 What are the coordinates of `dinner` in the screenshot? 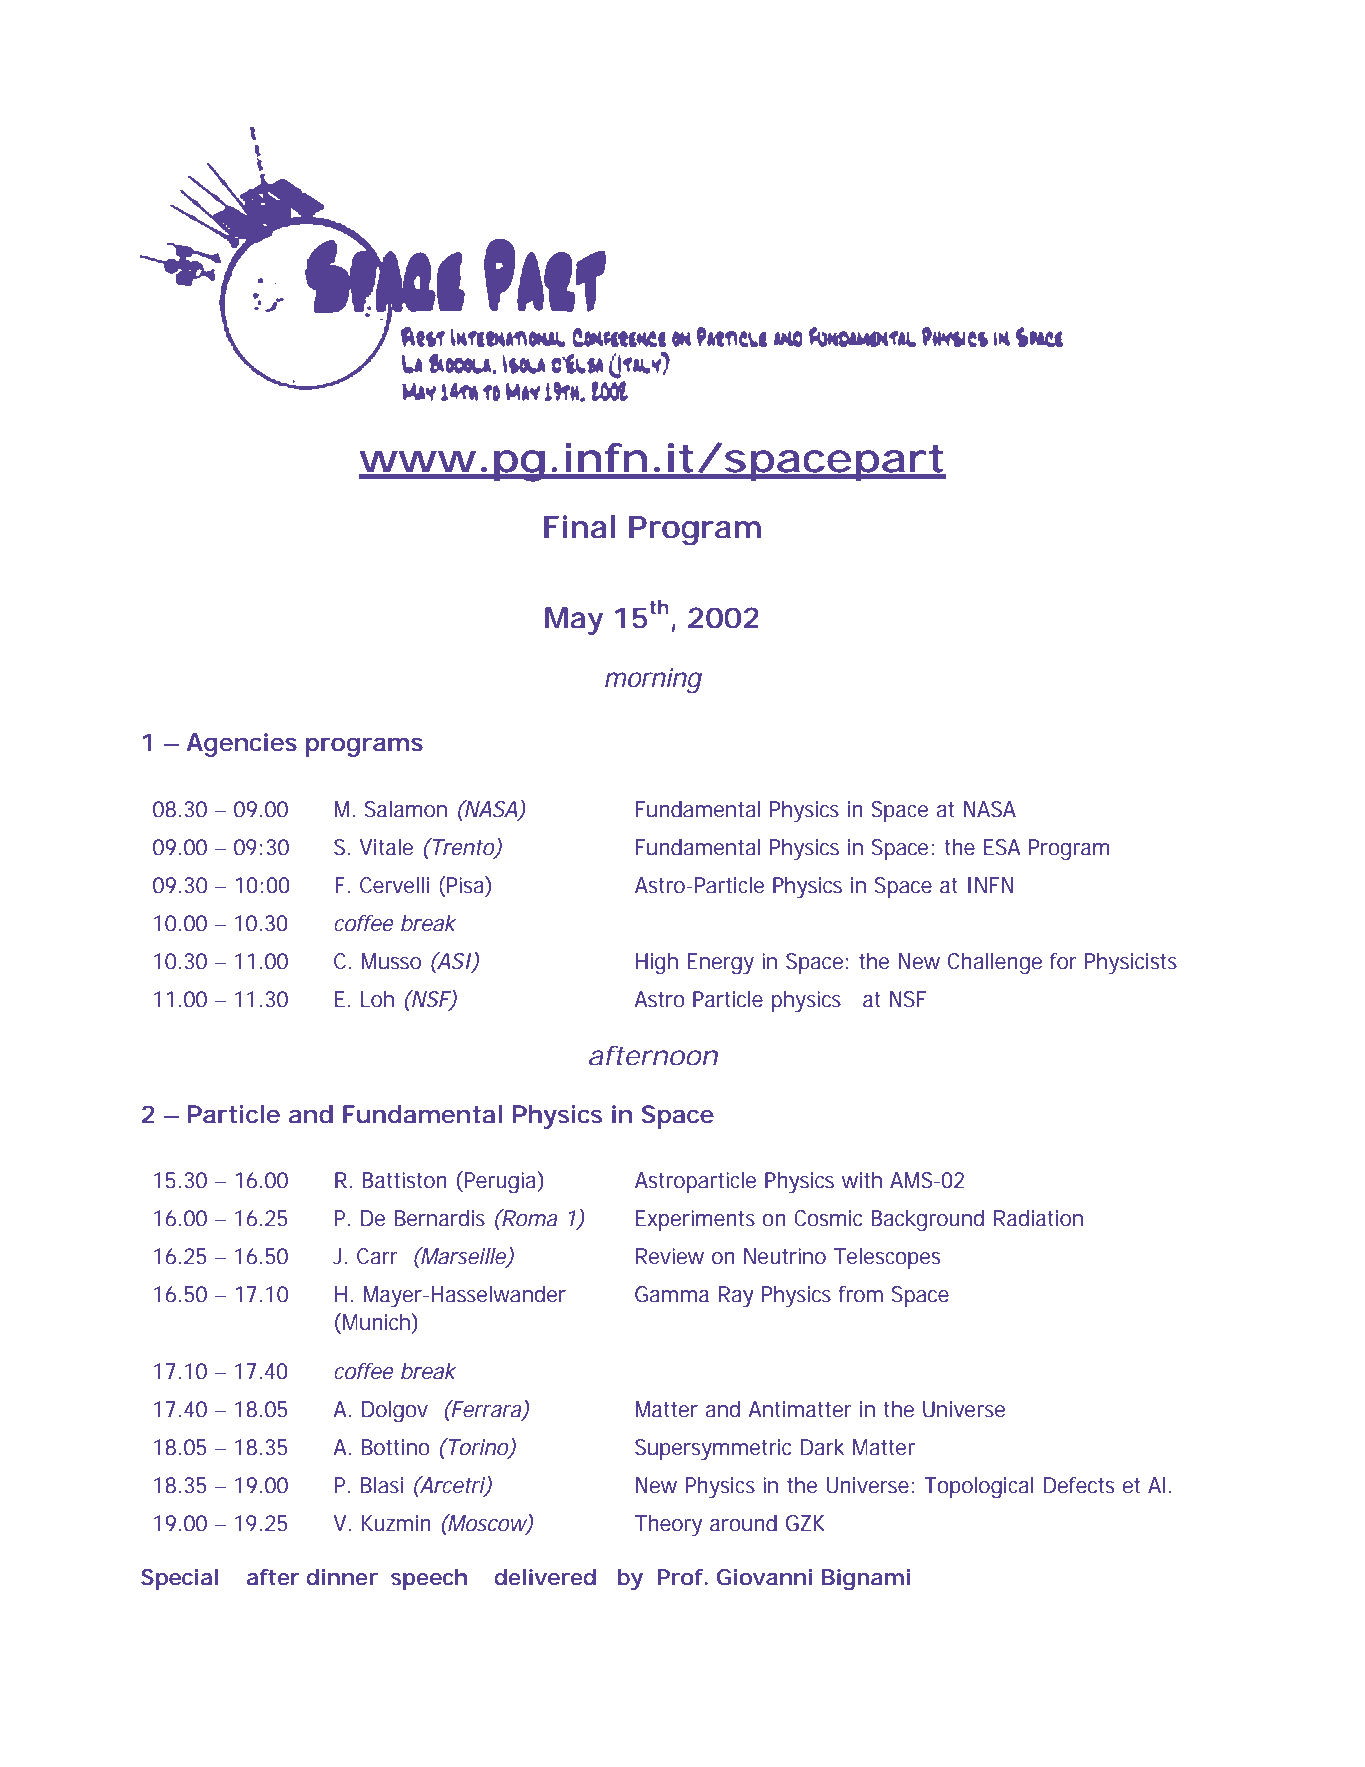 It's located at (342, 1577).
